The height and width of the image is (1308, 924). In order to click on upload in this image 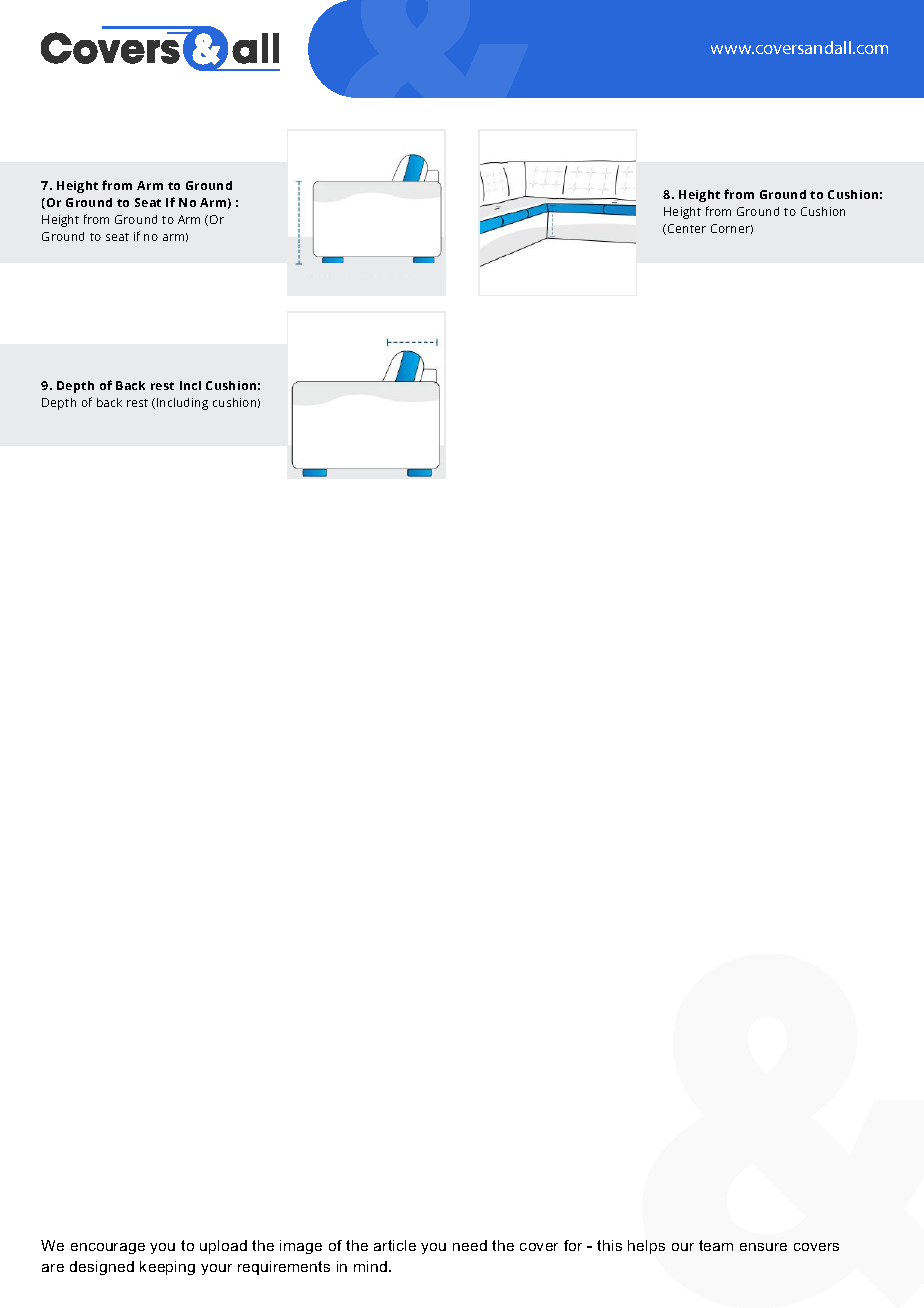, I will do `click(223, 1247)`.
